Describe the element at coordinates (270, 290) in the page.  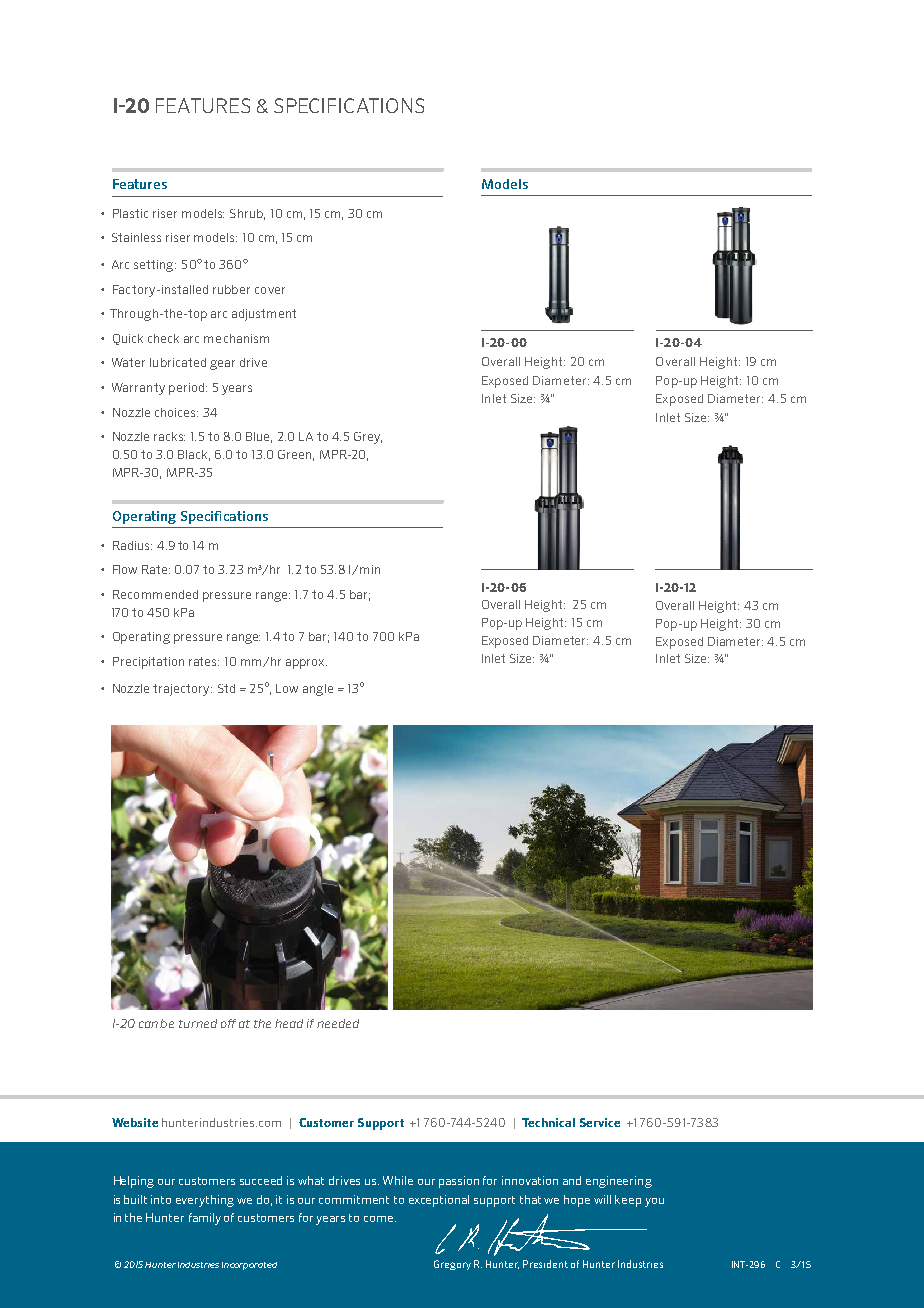
I see `cover` at that location.
